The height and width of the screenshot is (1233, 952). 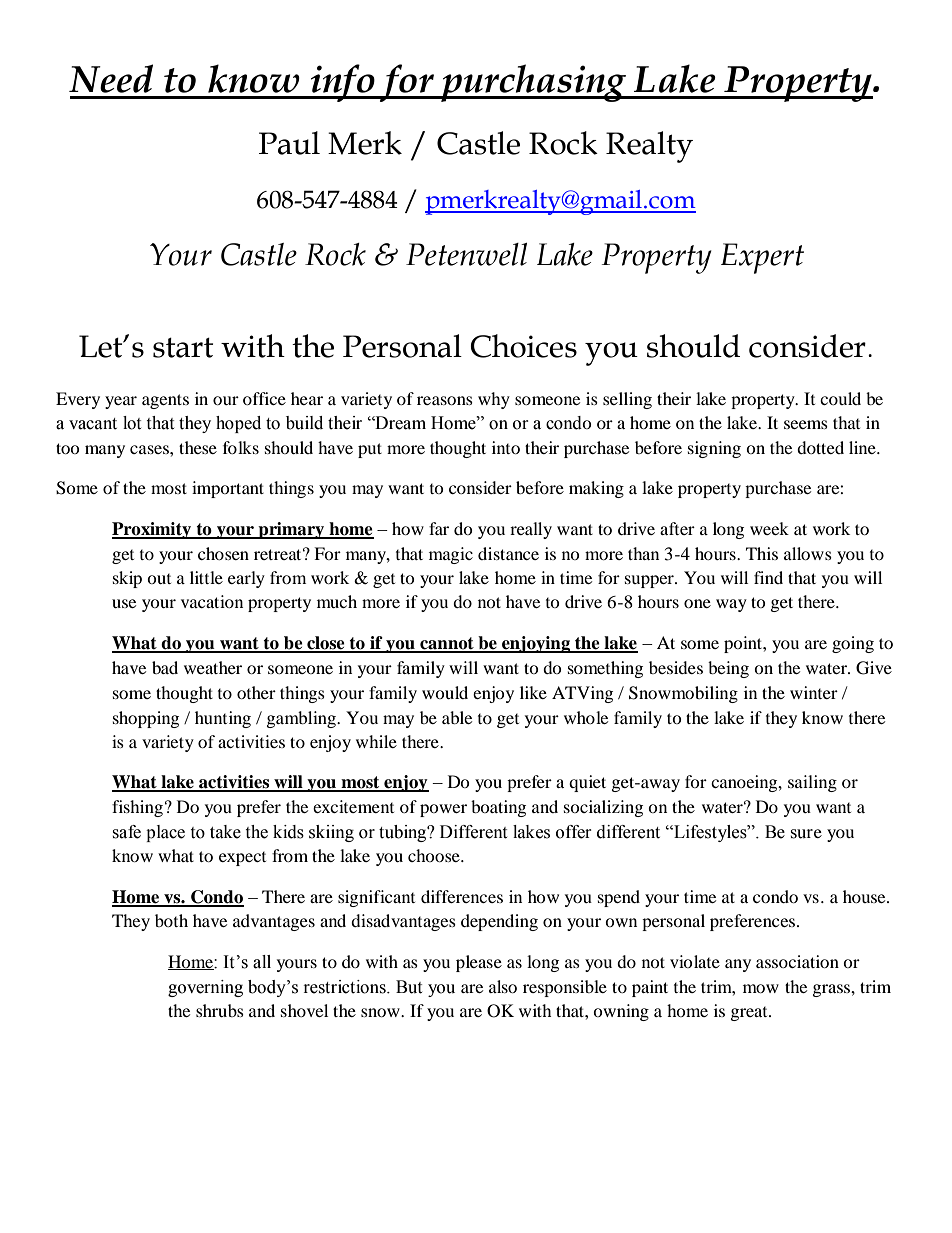 I want to click on governing, so click(x=205, y=988).
